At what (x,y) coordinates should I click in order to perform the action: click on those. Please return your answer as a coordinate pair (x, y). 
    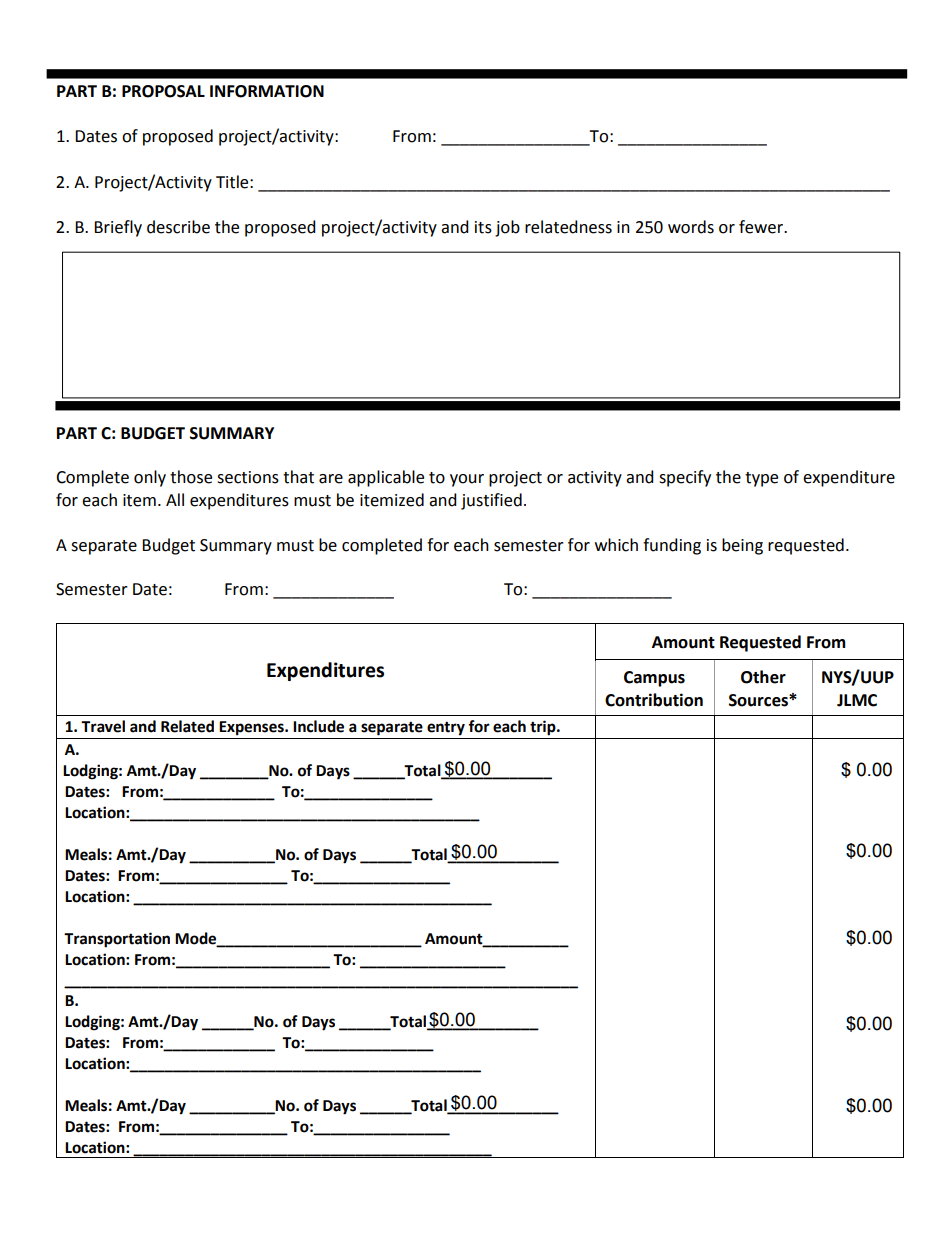
    Looking at the image, I should click on (191, 477).
